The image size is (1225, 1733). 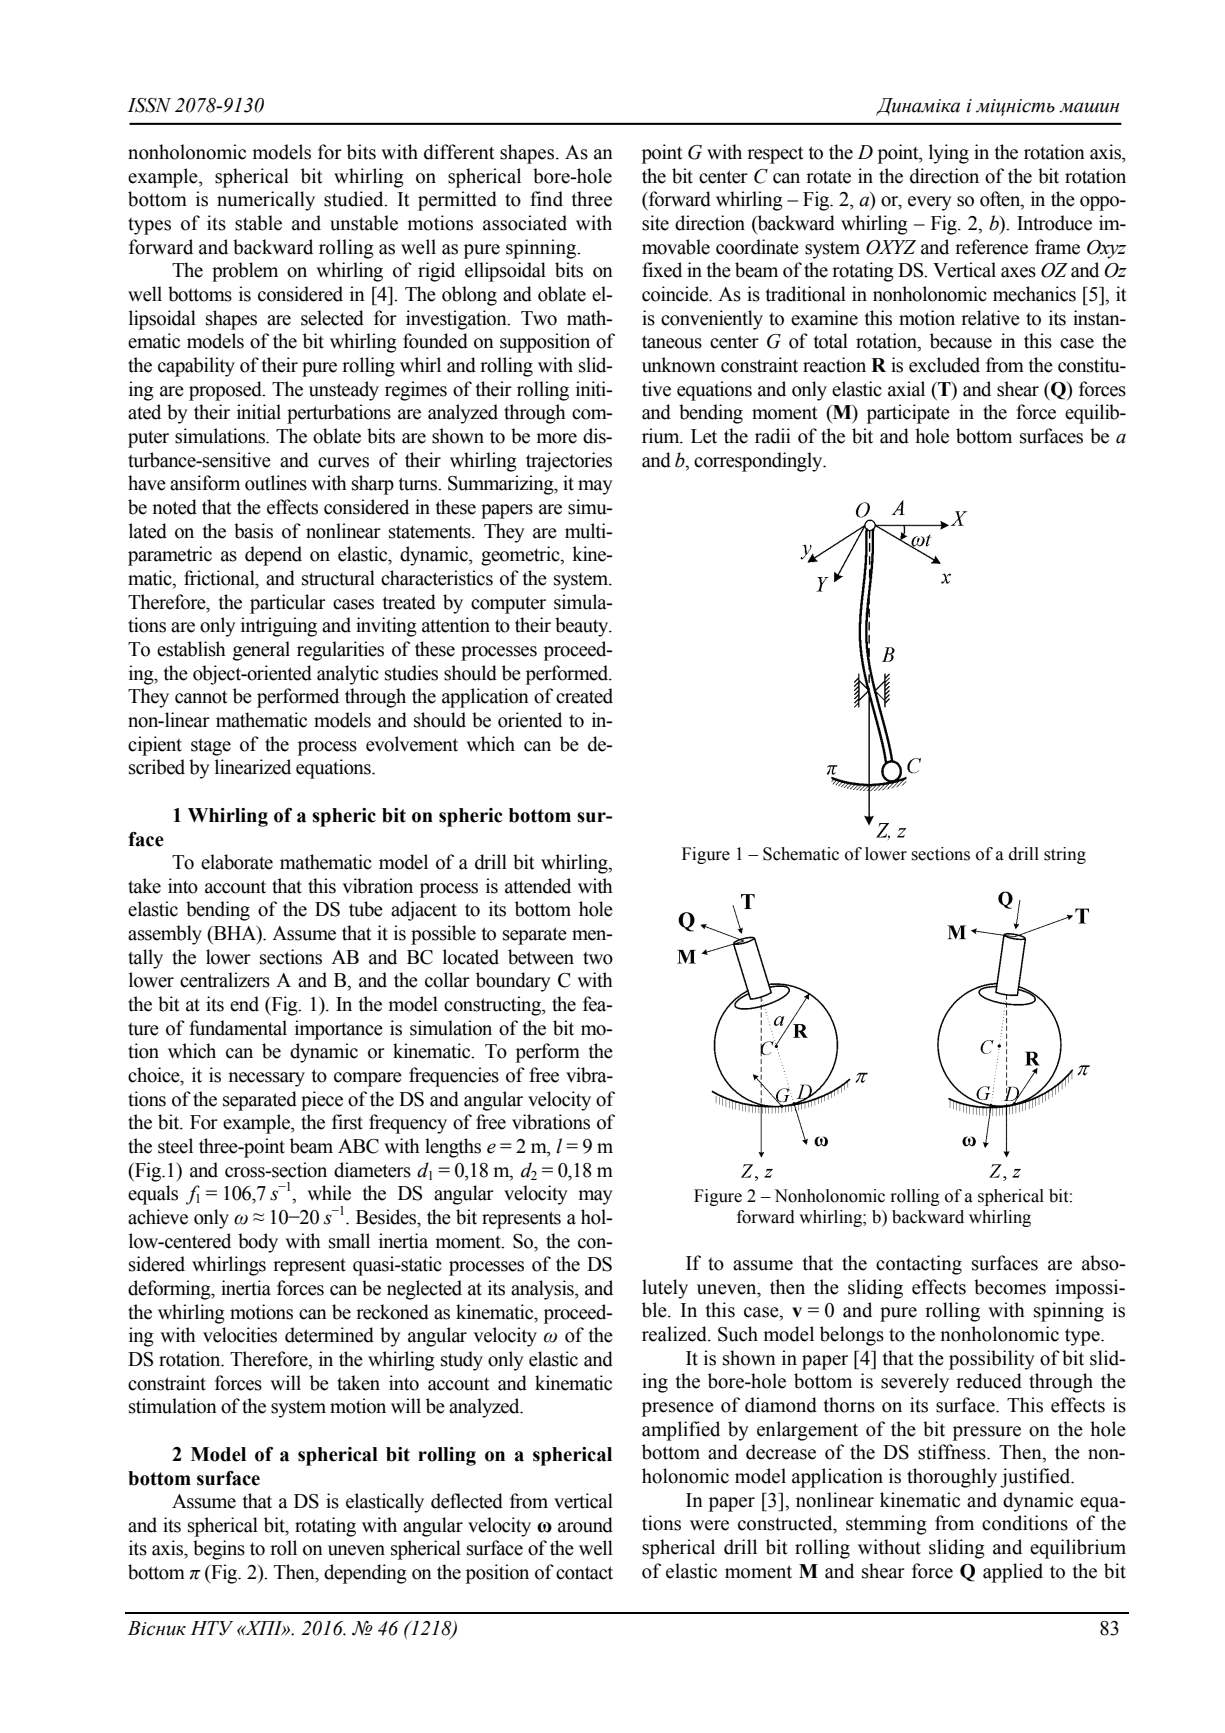 What do you see at coordinates (949, 154) in the document?
I see `lying` at bounding box center [949, 154].
